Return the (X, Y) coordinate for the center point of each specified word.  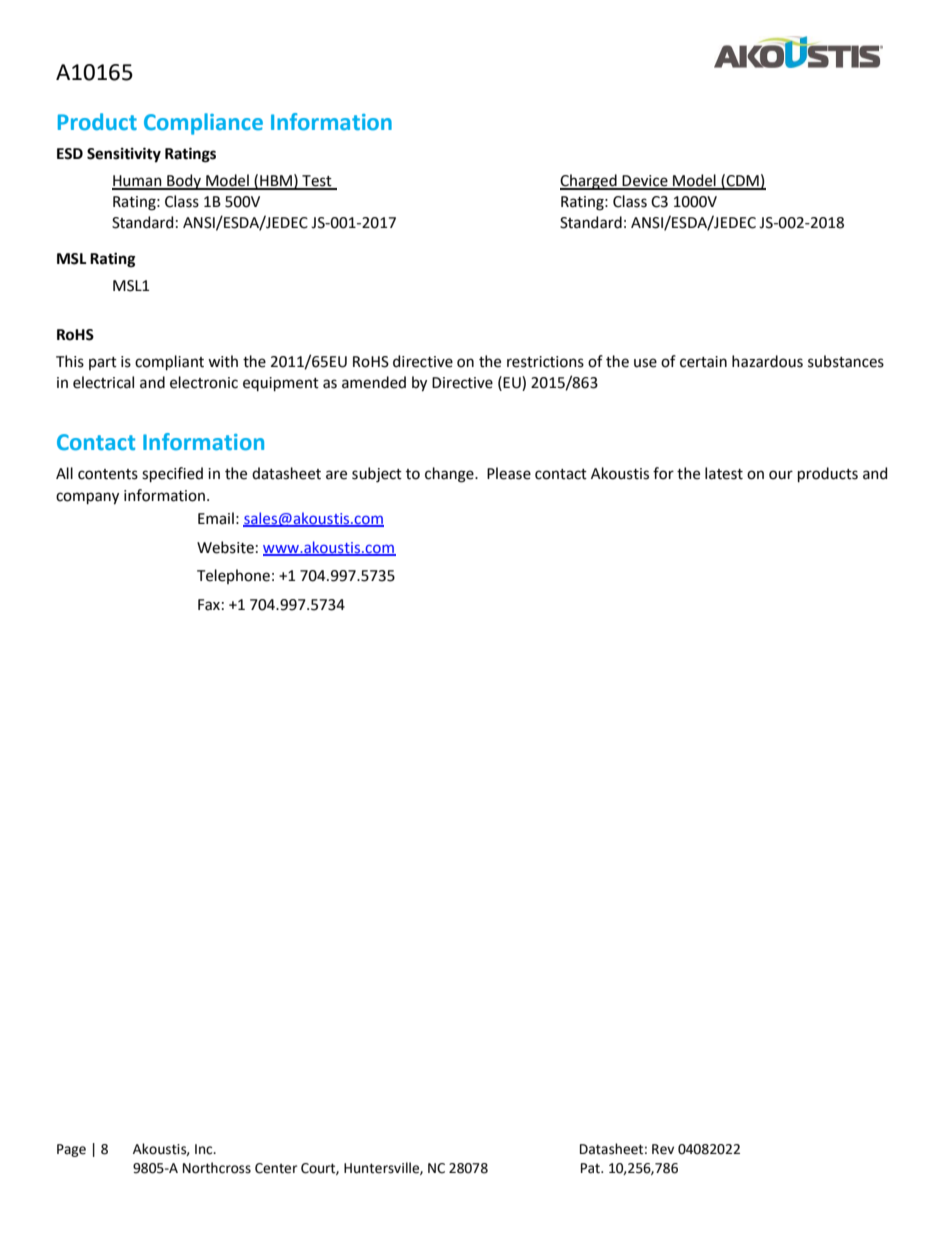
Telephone (233, 576)
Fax (209, 605)
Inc (205, 1149)
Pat (591, 1168)
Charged (589, 182)
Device (645, 182)
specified (172, 474)
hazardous (767, 361)
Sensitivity (124, 155)
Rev (663, 1149)
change (450, 475)
